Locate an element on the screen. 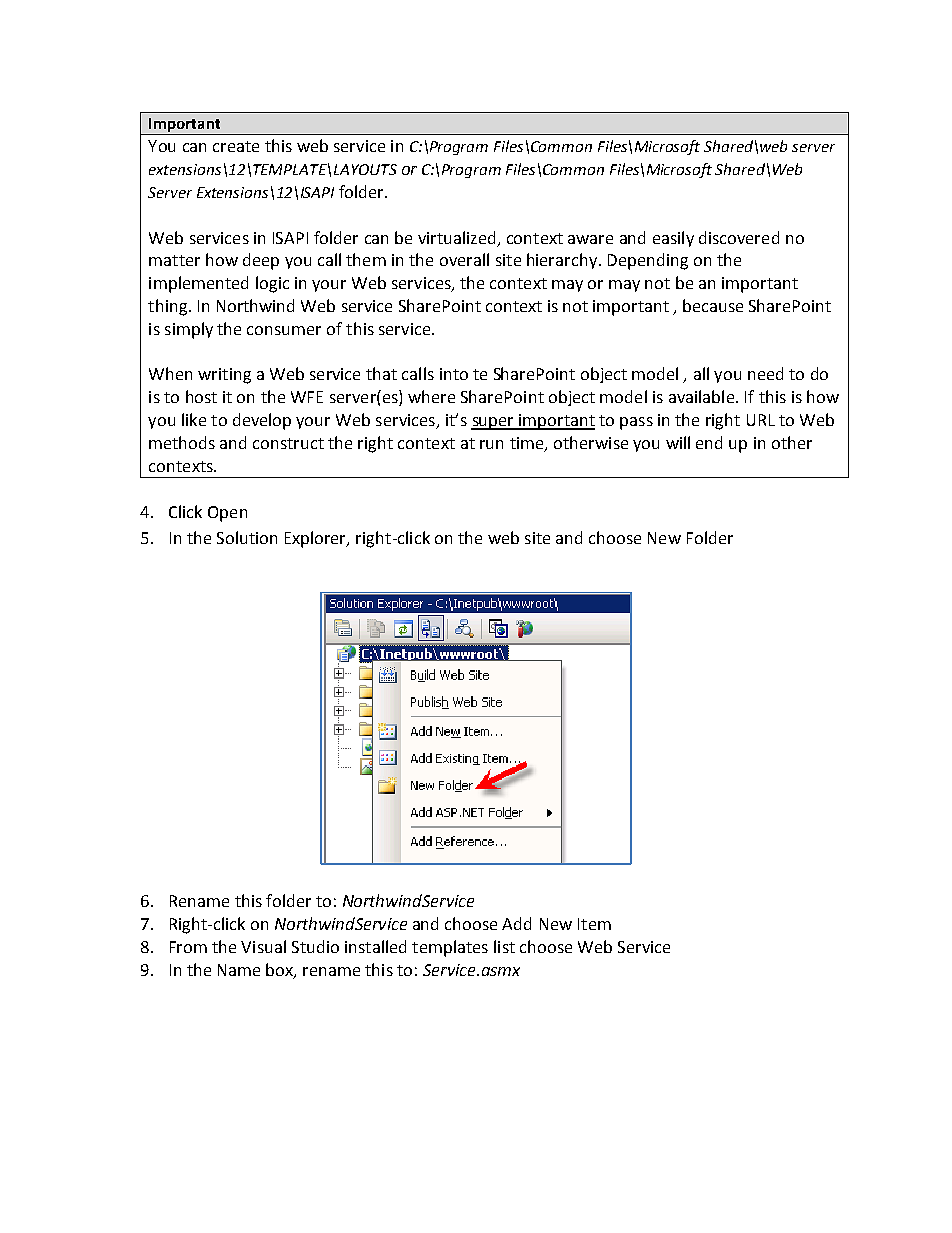  Visual is located at coordinates (263, 946).
